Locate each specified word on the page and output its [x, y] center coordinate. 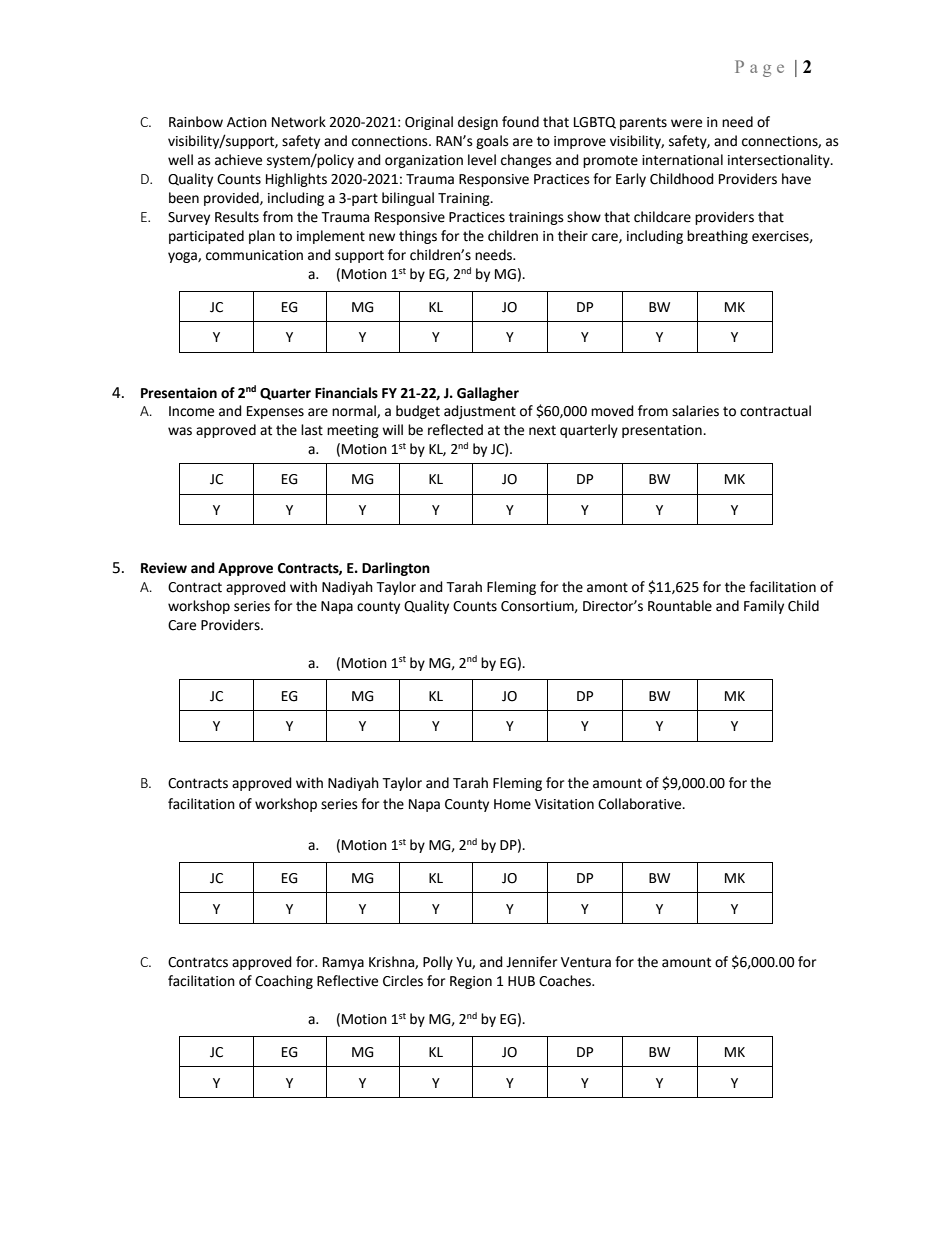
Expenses [275, 412]
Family [764, 607]
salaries [695, 411]
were [686, 123]
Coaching [284, 982]
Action [247, 122]
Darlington [396, 569]
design [478, 123]
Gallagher [488, 394]
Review [164, 568]
